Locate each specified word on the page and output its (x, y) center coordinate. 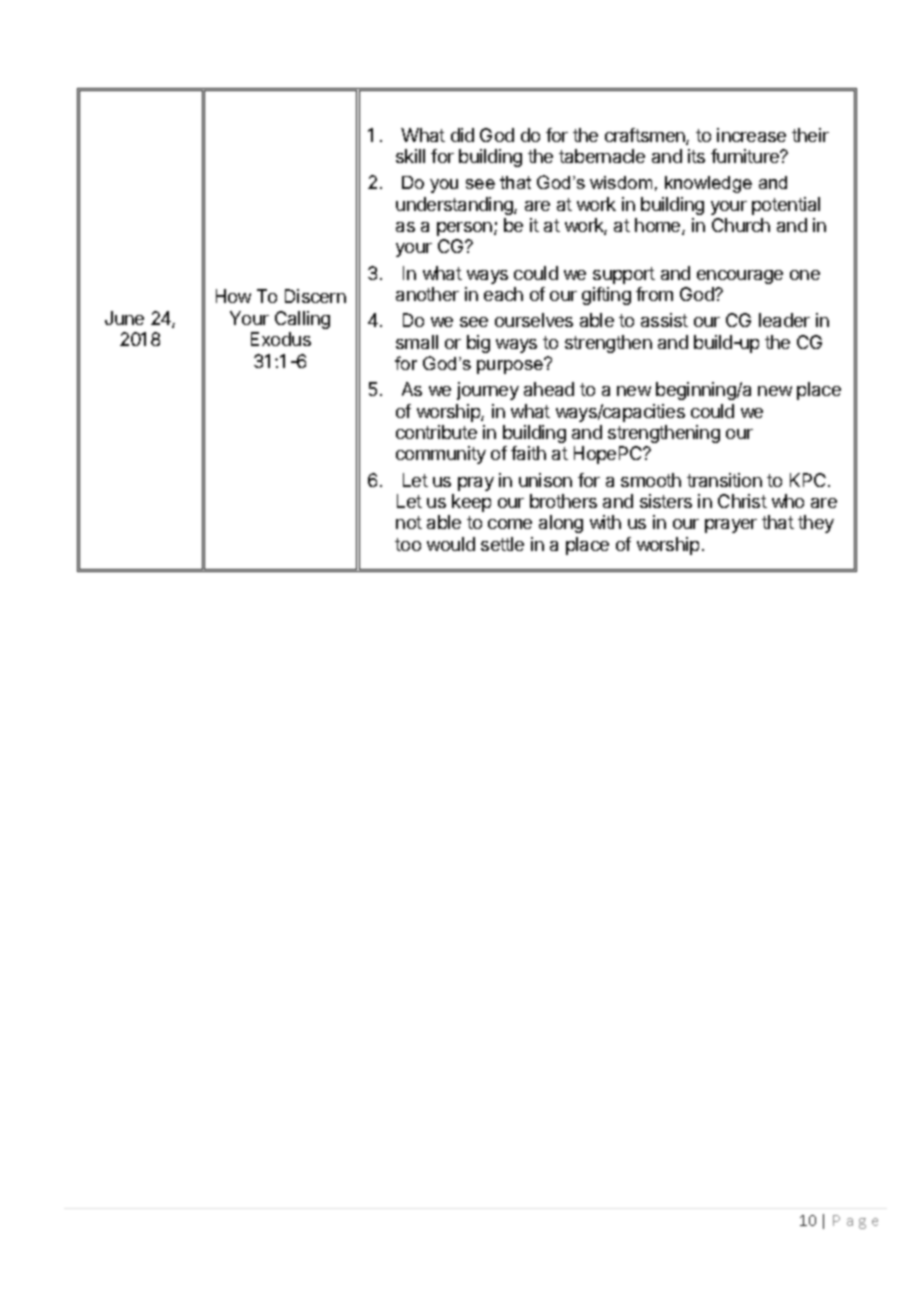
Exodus (281, 339)
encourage (740, 277)
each (503, 294)
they (816, 524)
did (462, 135)
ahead (549, 389)
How (233, 296)
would (451, 544)
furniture (746, 156)
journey (488, 391)
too (408, 544)
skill (410, 156)
